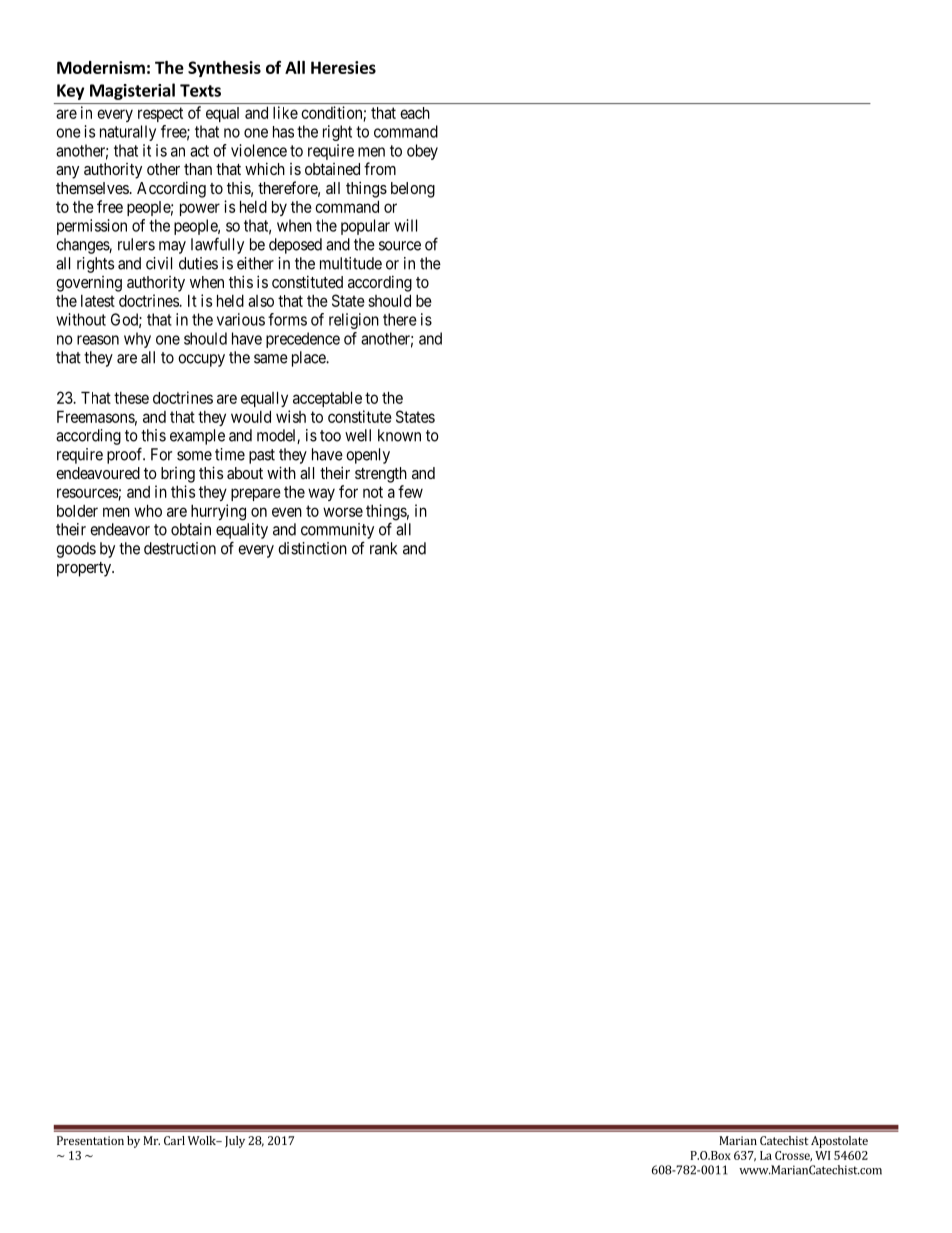 Image resolution: width=952 pixels, height=1233 pixels. I want to click on Apostolate, so click(839, 1142).
